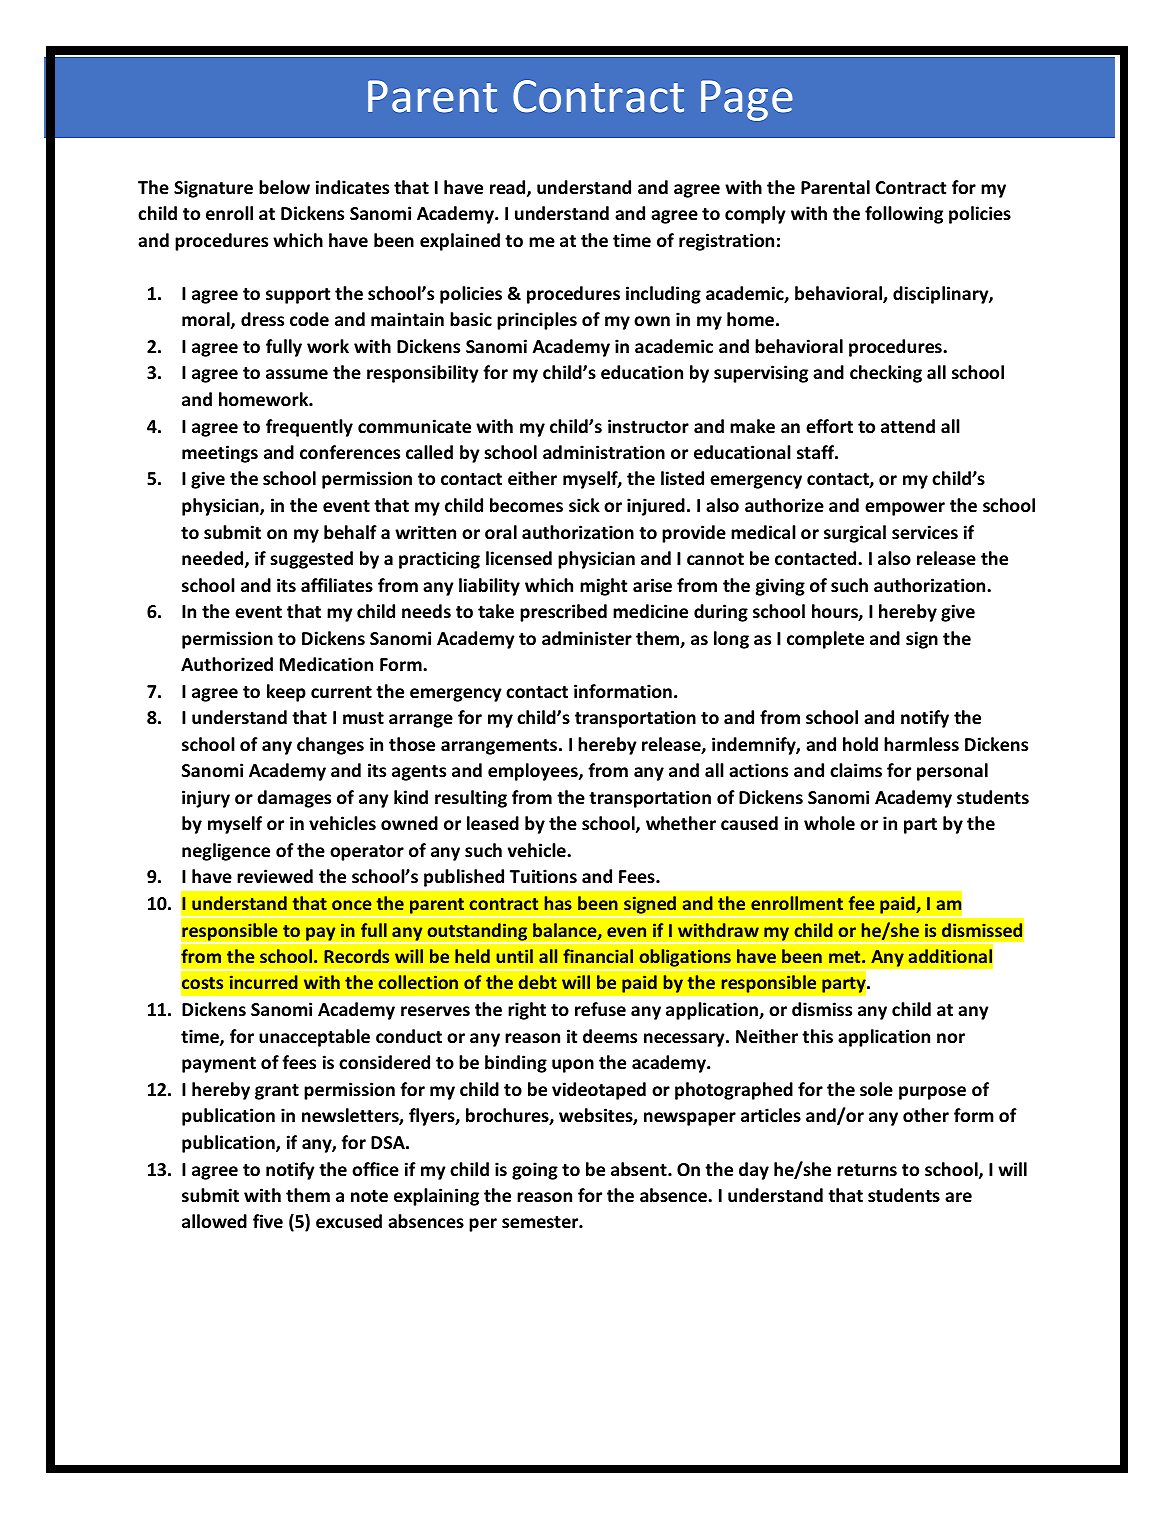 This screenshot has width=1174, height=1519. What do you see at coordinates (817, 1036) in the screenshot?
I see `this` at bounding box center [817, 1036].
